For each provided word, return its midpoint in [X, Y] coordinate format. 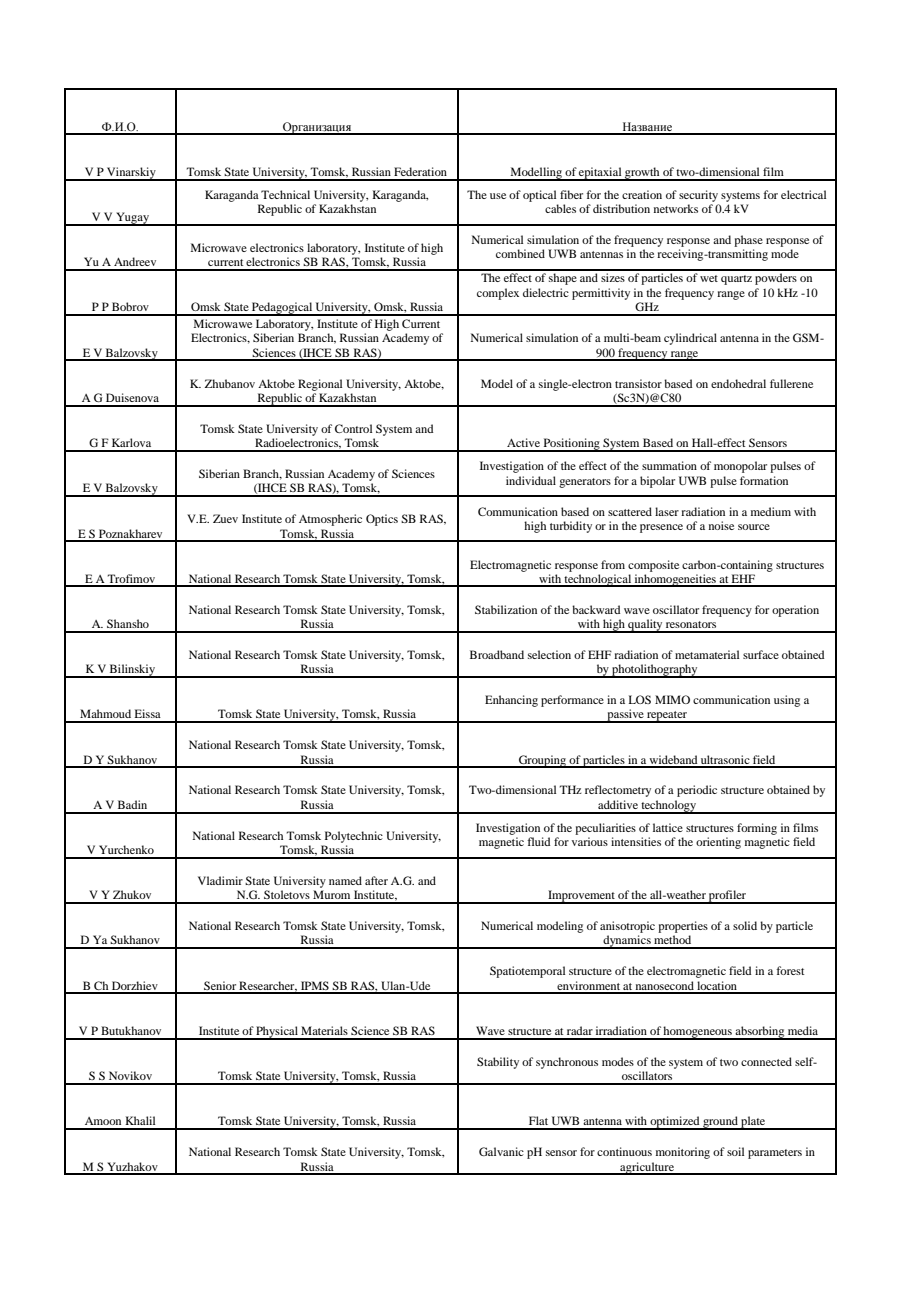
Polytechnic [354, 837]
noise [721, 525]
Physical [277, 1033]
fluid [538, 841]
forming [757, 829]
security [698, 196]
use [498, 196]
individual [531, 480]
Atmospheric [330, 520]
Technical [285, 194]
